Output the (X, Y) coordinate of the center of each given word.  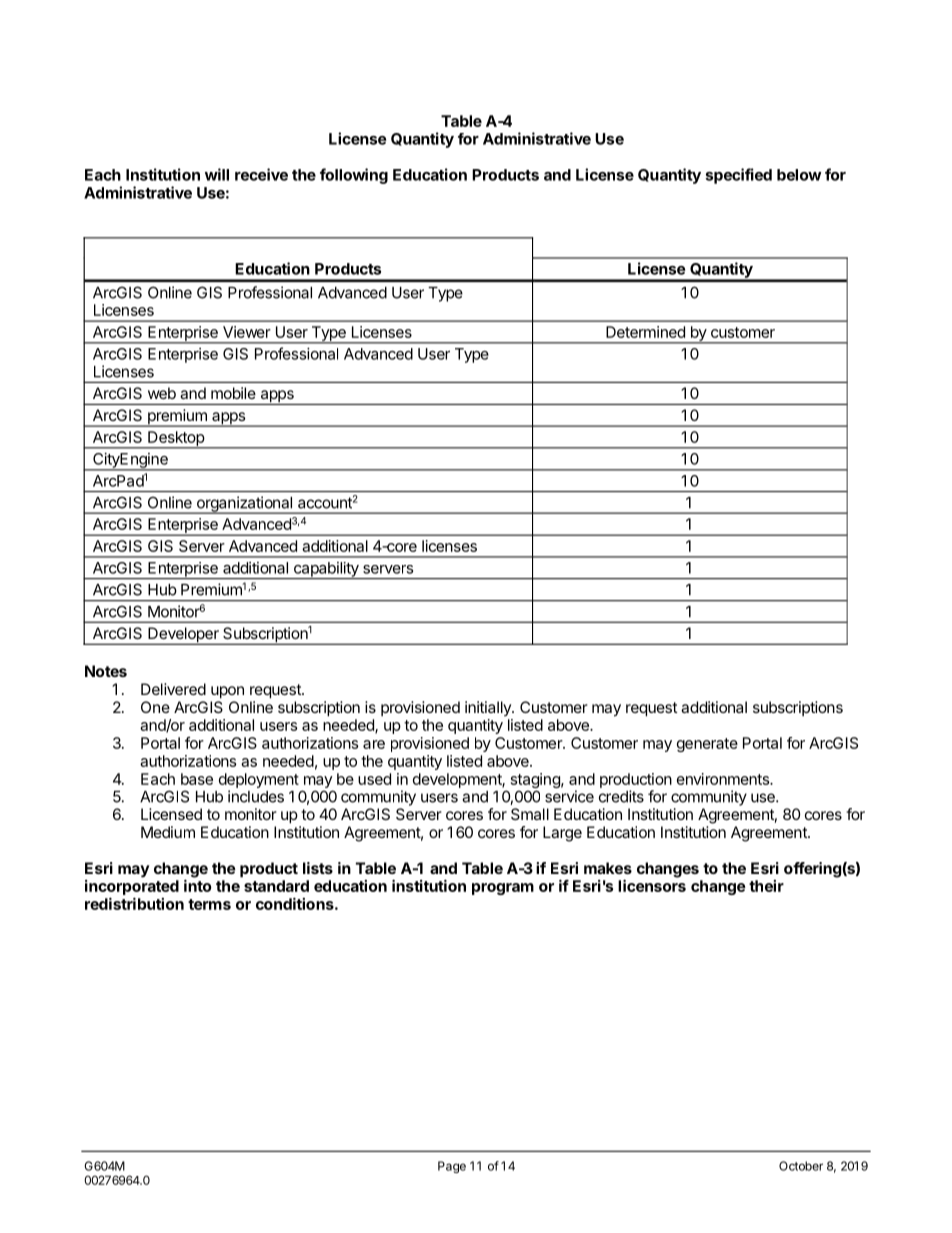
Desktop (176, 439)
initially (489, 708)
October (801, 1166)
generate (707, 745)
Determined (645, 332)
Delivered (173, 689)
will (217, 174)
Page (452, 1167)
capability (326, 570)
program (503, 889)
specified (738, 176)
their (766, 886)
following (354, 176)
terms (209, 904)
